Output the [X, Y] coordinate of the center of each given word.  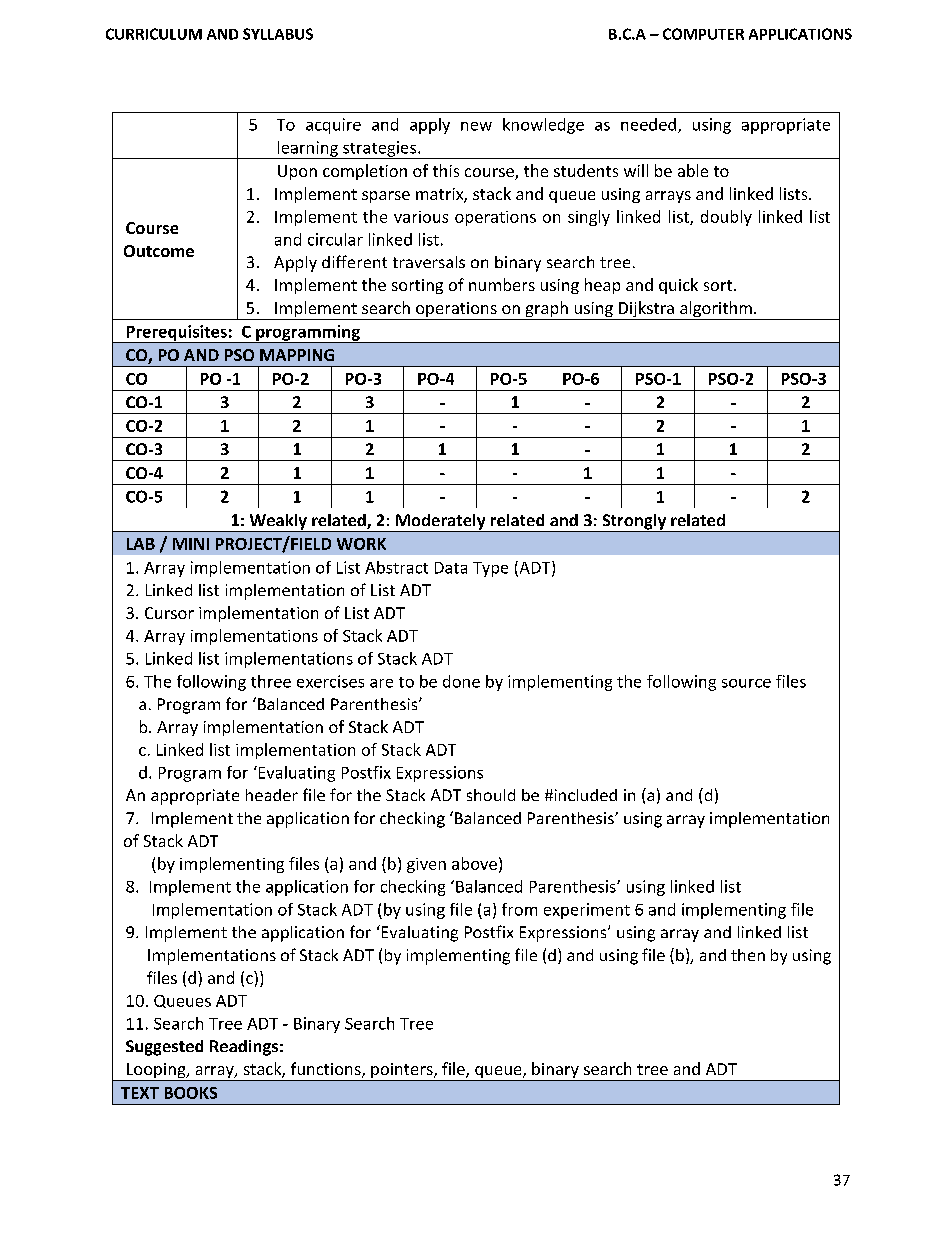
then [748, 955]
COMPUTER [703, 34]
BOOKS [191, 1093]
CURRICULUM [154, 34]
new [476, 126]
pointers [402, 1072]
